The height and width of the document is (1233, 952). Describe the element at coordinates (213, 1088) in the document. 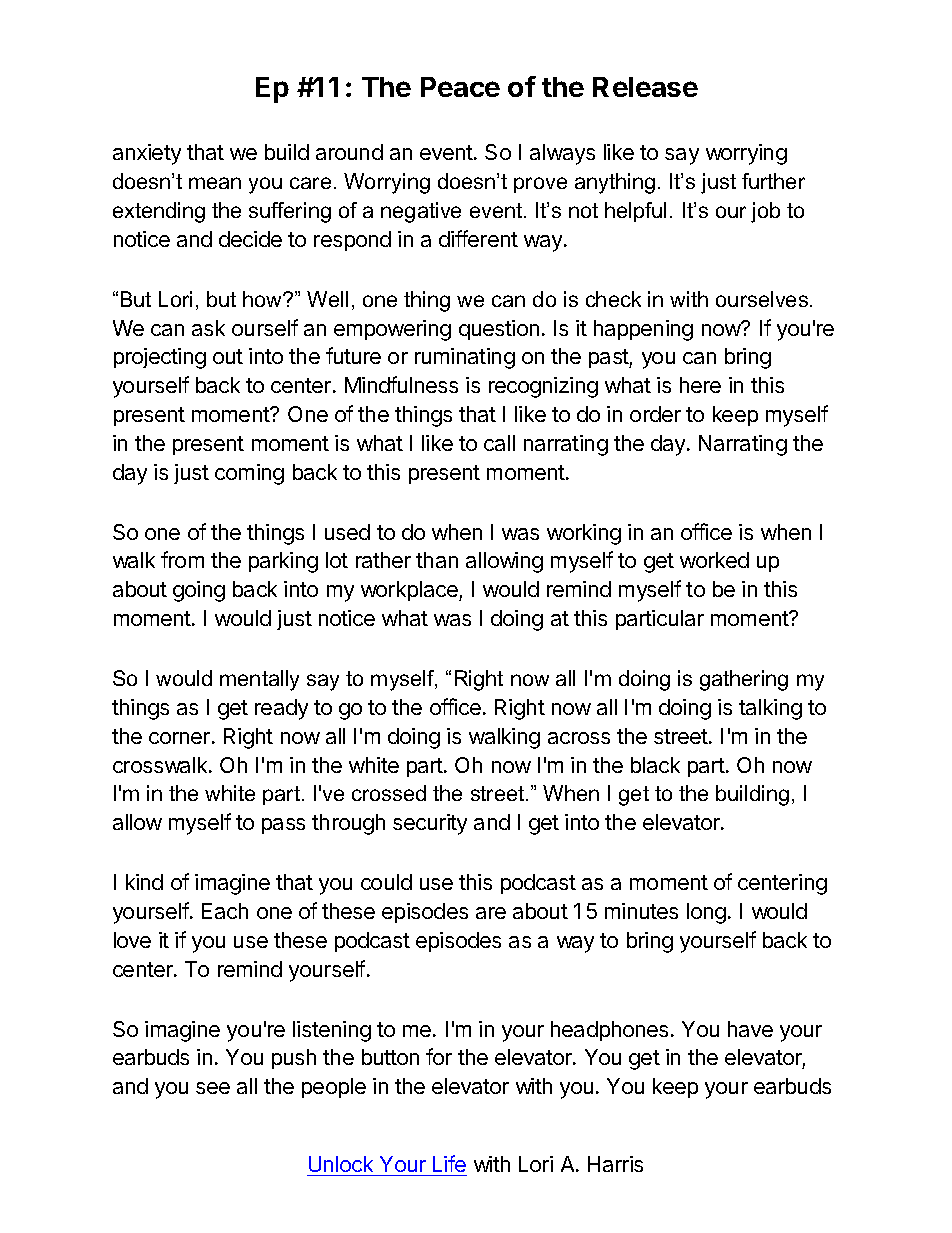

I see `see` at that location.
